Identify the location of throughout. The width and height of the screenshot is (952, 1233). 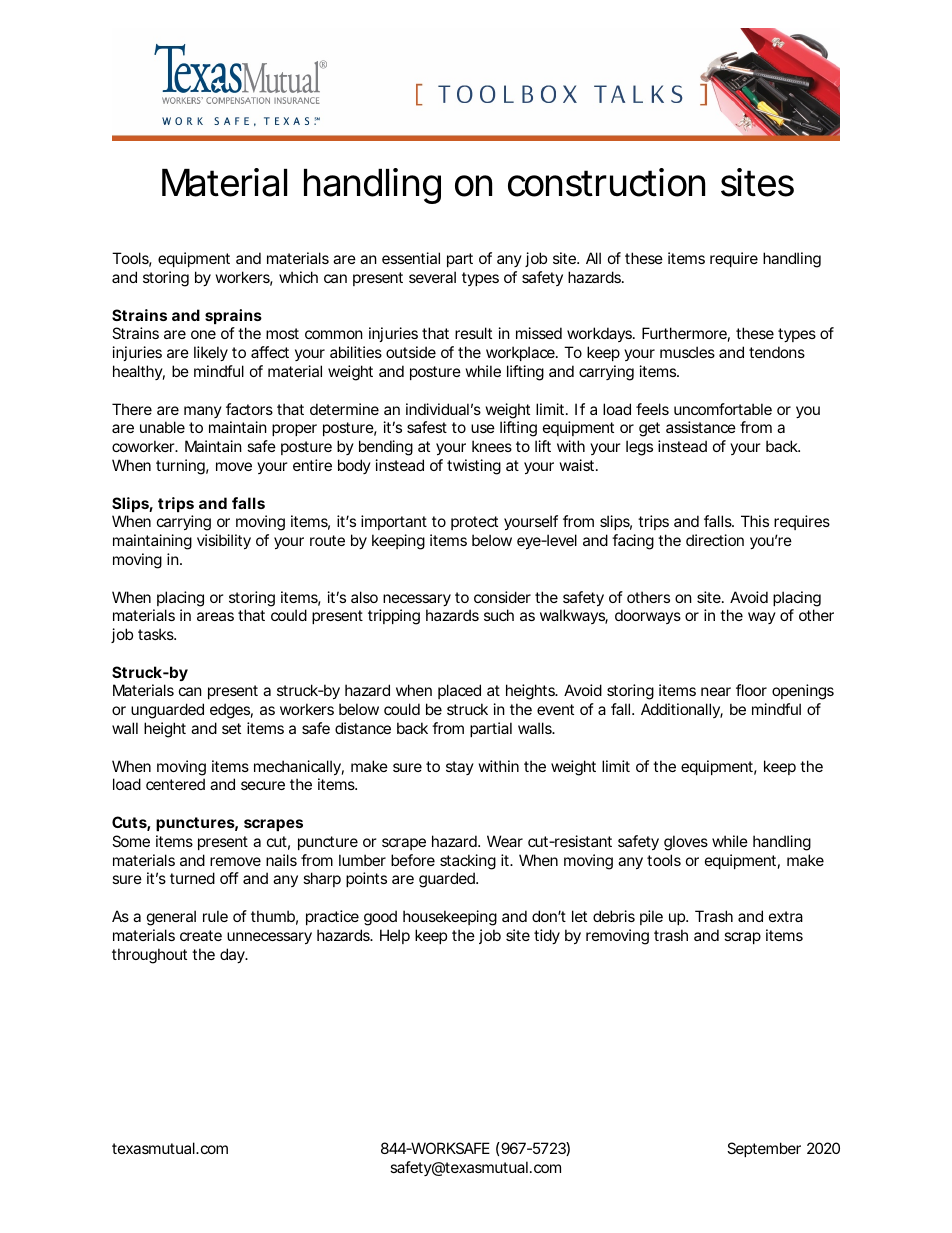
(149, 956).
